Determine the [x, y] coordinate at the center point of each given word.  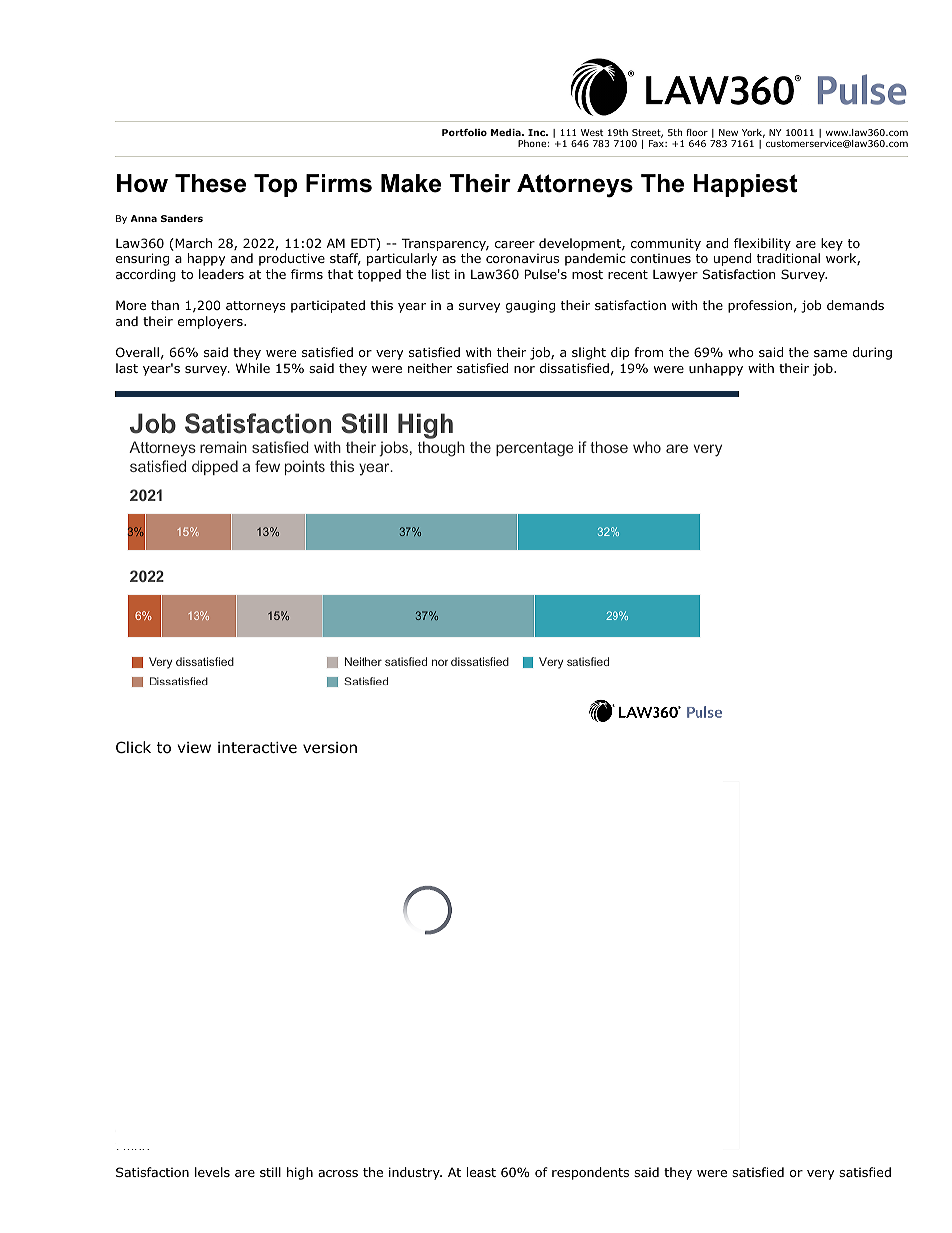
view [194, 747]
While [253, 368]
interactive [257, 747]
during [872, 353]
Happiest [745, 185]
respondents [590, 1173]
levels [212, 1172]
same [830, 353]
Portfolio [464, 132]
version [330, 748]
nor [524, 369]
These [210, 183]
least [481, 1172]
